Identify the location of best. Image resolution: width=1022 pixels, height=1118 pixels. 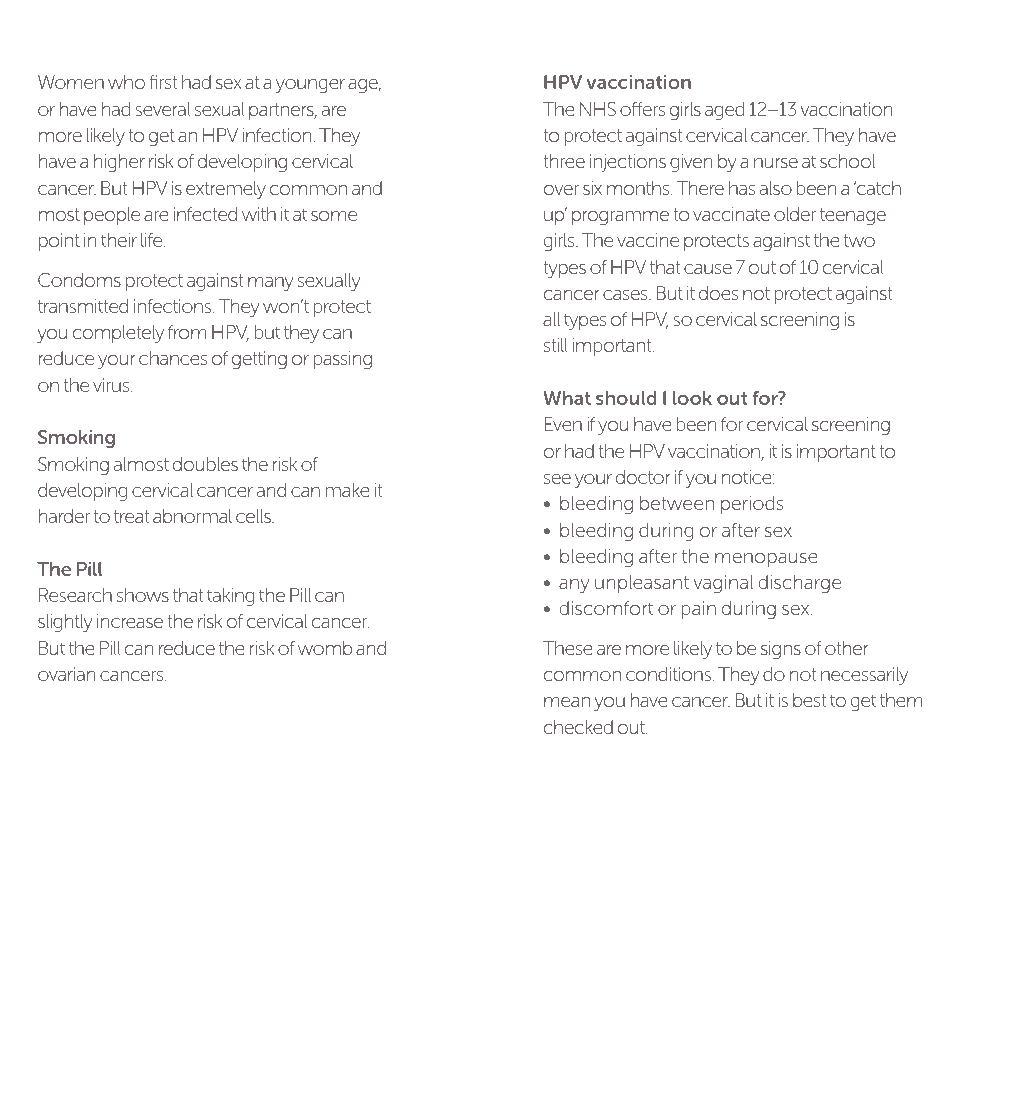
(809, 700).
